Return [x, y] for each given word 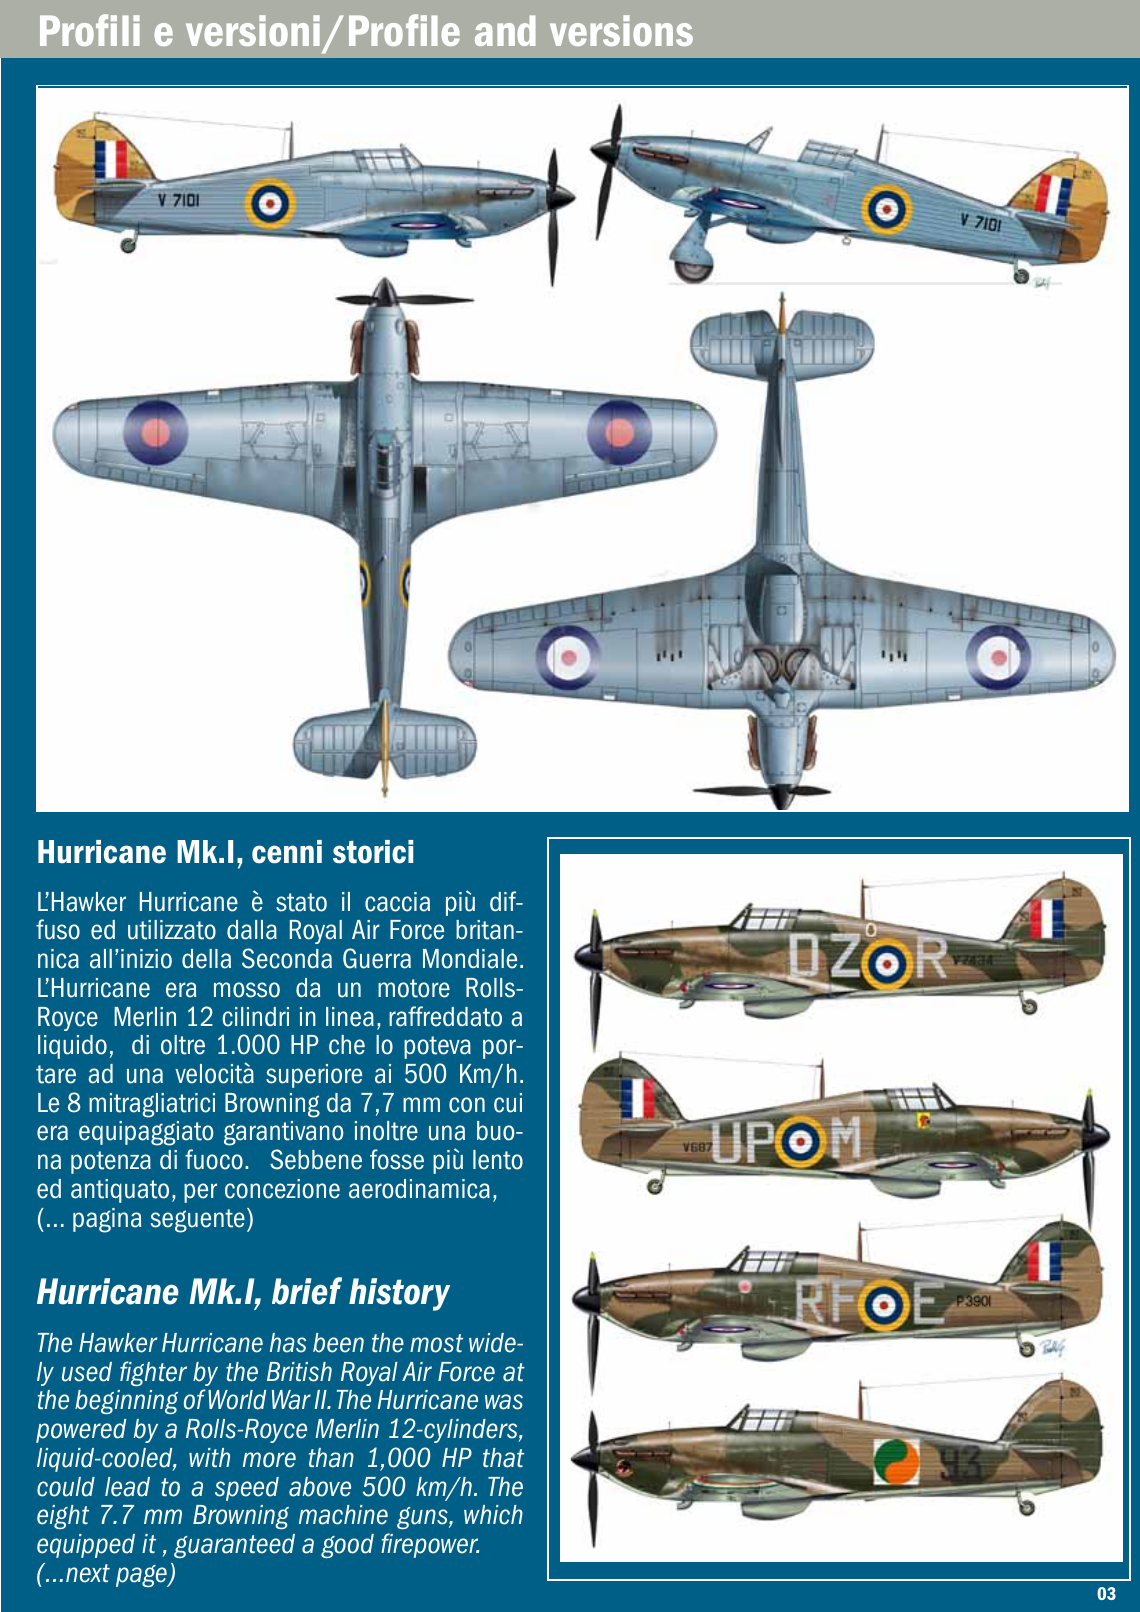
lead [127, 1487]
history [399, 1294]
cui [508, 1103]
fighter [153, 1373]
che [347, 1045]
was [504, 1402]
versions [621, 30]
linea [350, 1017]
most [436, 1343]
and [505, 30]
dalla [252, 930]
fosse [397, 1159]
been [338, 1343]
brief [307, 1291]
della [206, 959]
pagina [107, 1220]
